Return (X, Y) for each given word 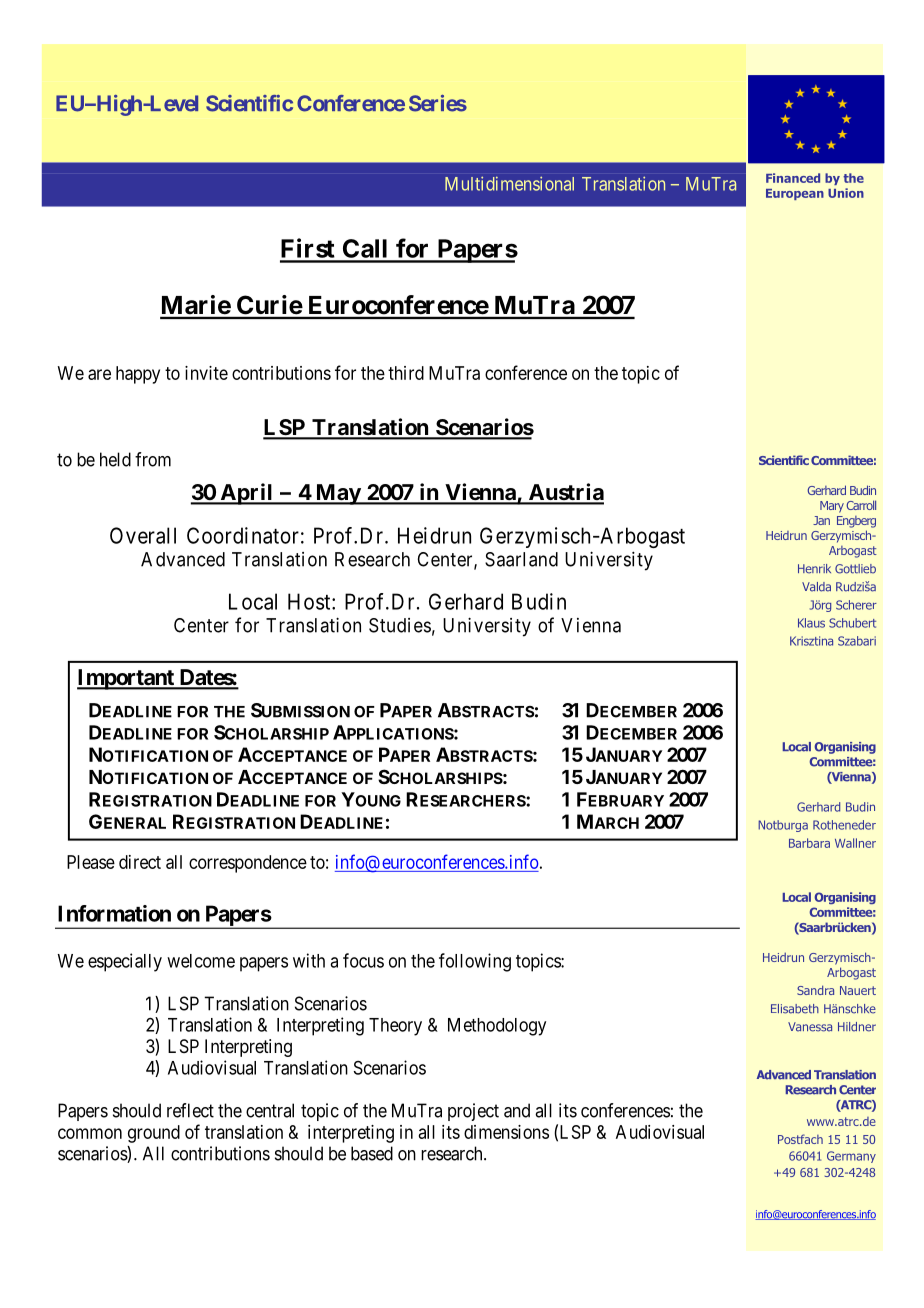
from (153, 459)
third (406, 373)
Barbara (809, 843)
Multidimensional (509, 183)
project (473, 1112)
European (795, 194)
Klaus (811, 623)
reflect (190, 1110)
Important (126, 679)
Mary (832, 507)
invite (206, 373)
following (475, 962)
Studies (400, 625)
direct (140, 862)
